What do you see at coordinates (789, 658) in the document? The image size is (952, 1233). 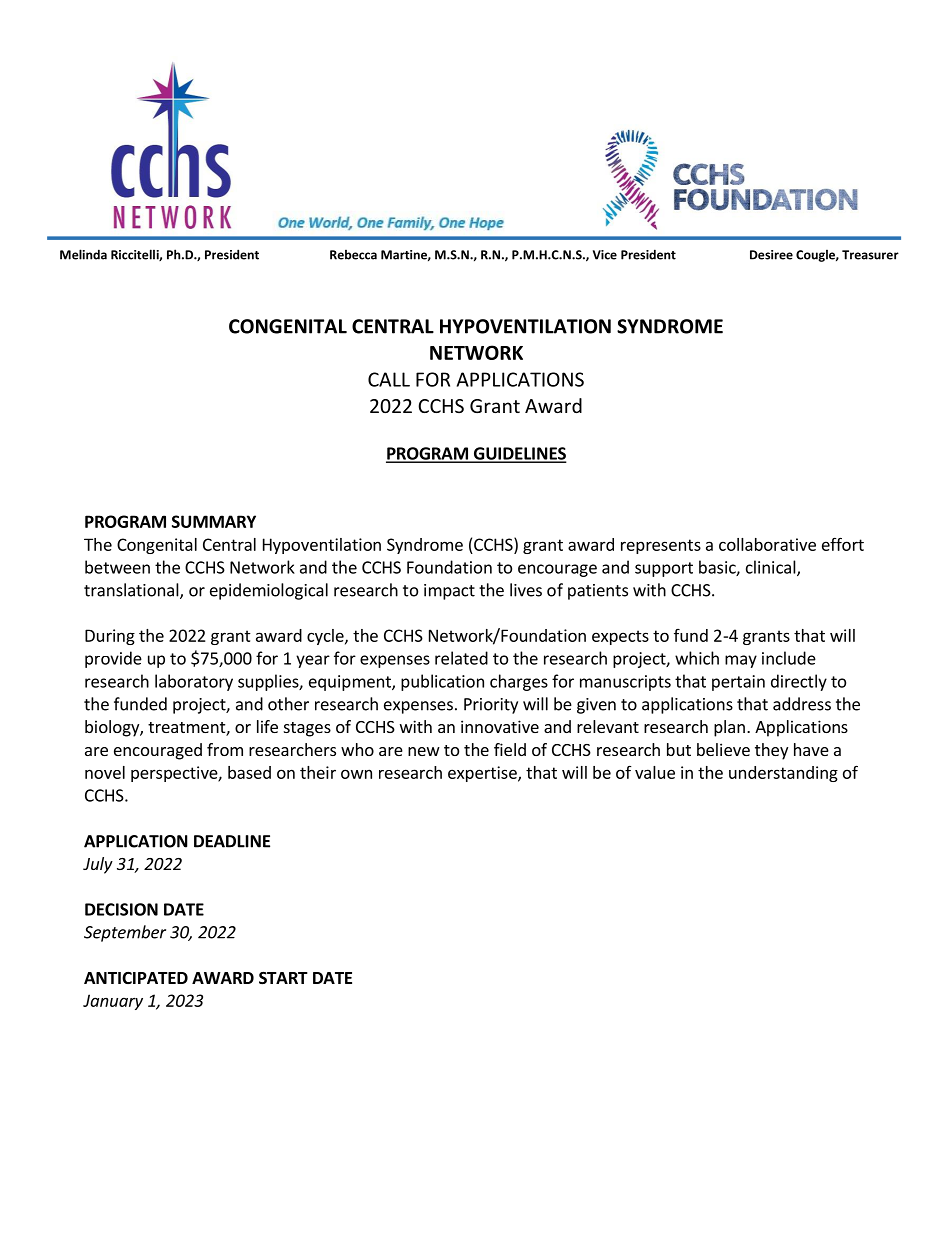 I see `include` at bounding box center [789, 658].
